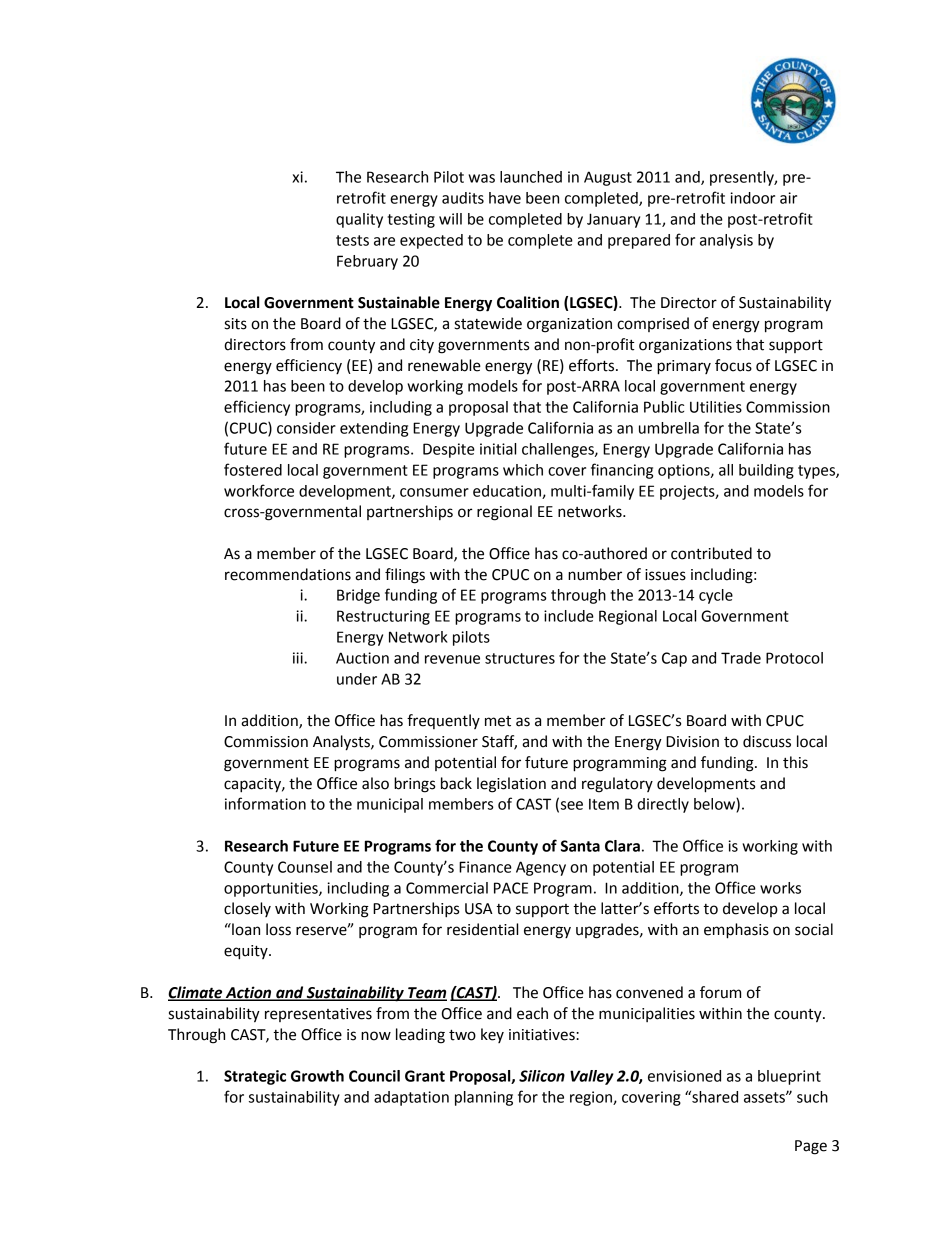 The width and height of the screenshot is (952, 1233). I want to click on Growth, so click(317, 1076).
